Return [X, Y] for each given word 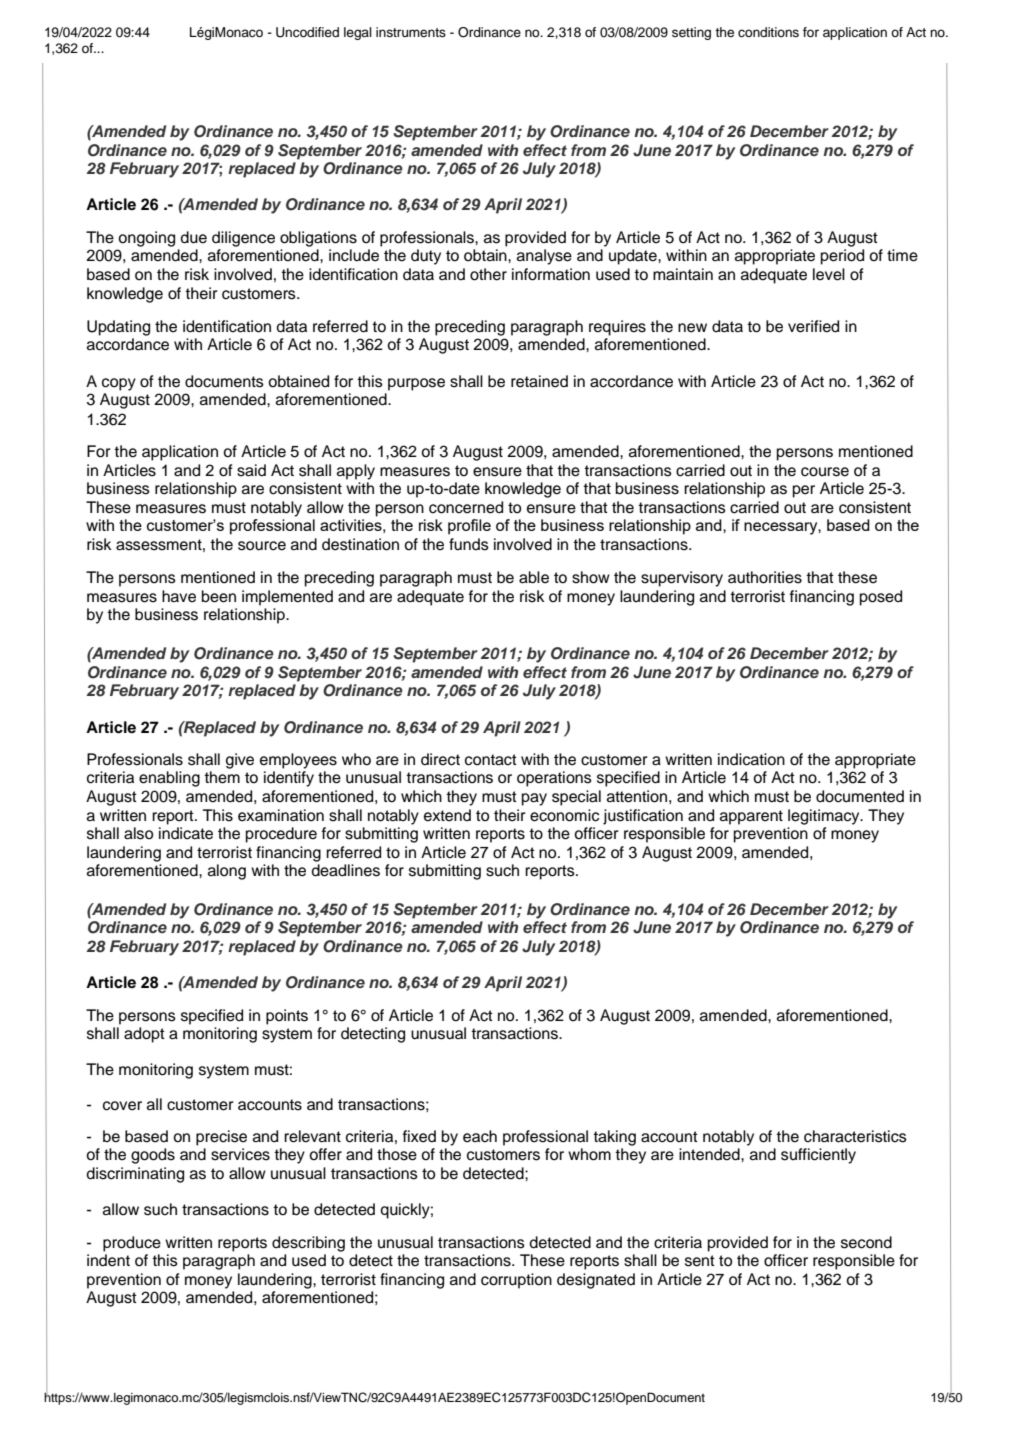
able [534, 577]
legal [358, 33]
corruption [516, 1281]
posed [881, 598]
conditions [768, 32]
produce [132, 1244]
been [219, 596]
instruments [411, 32]
